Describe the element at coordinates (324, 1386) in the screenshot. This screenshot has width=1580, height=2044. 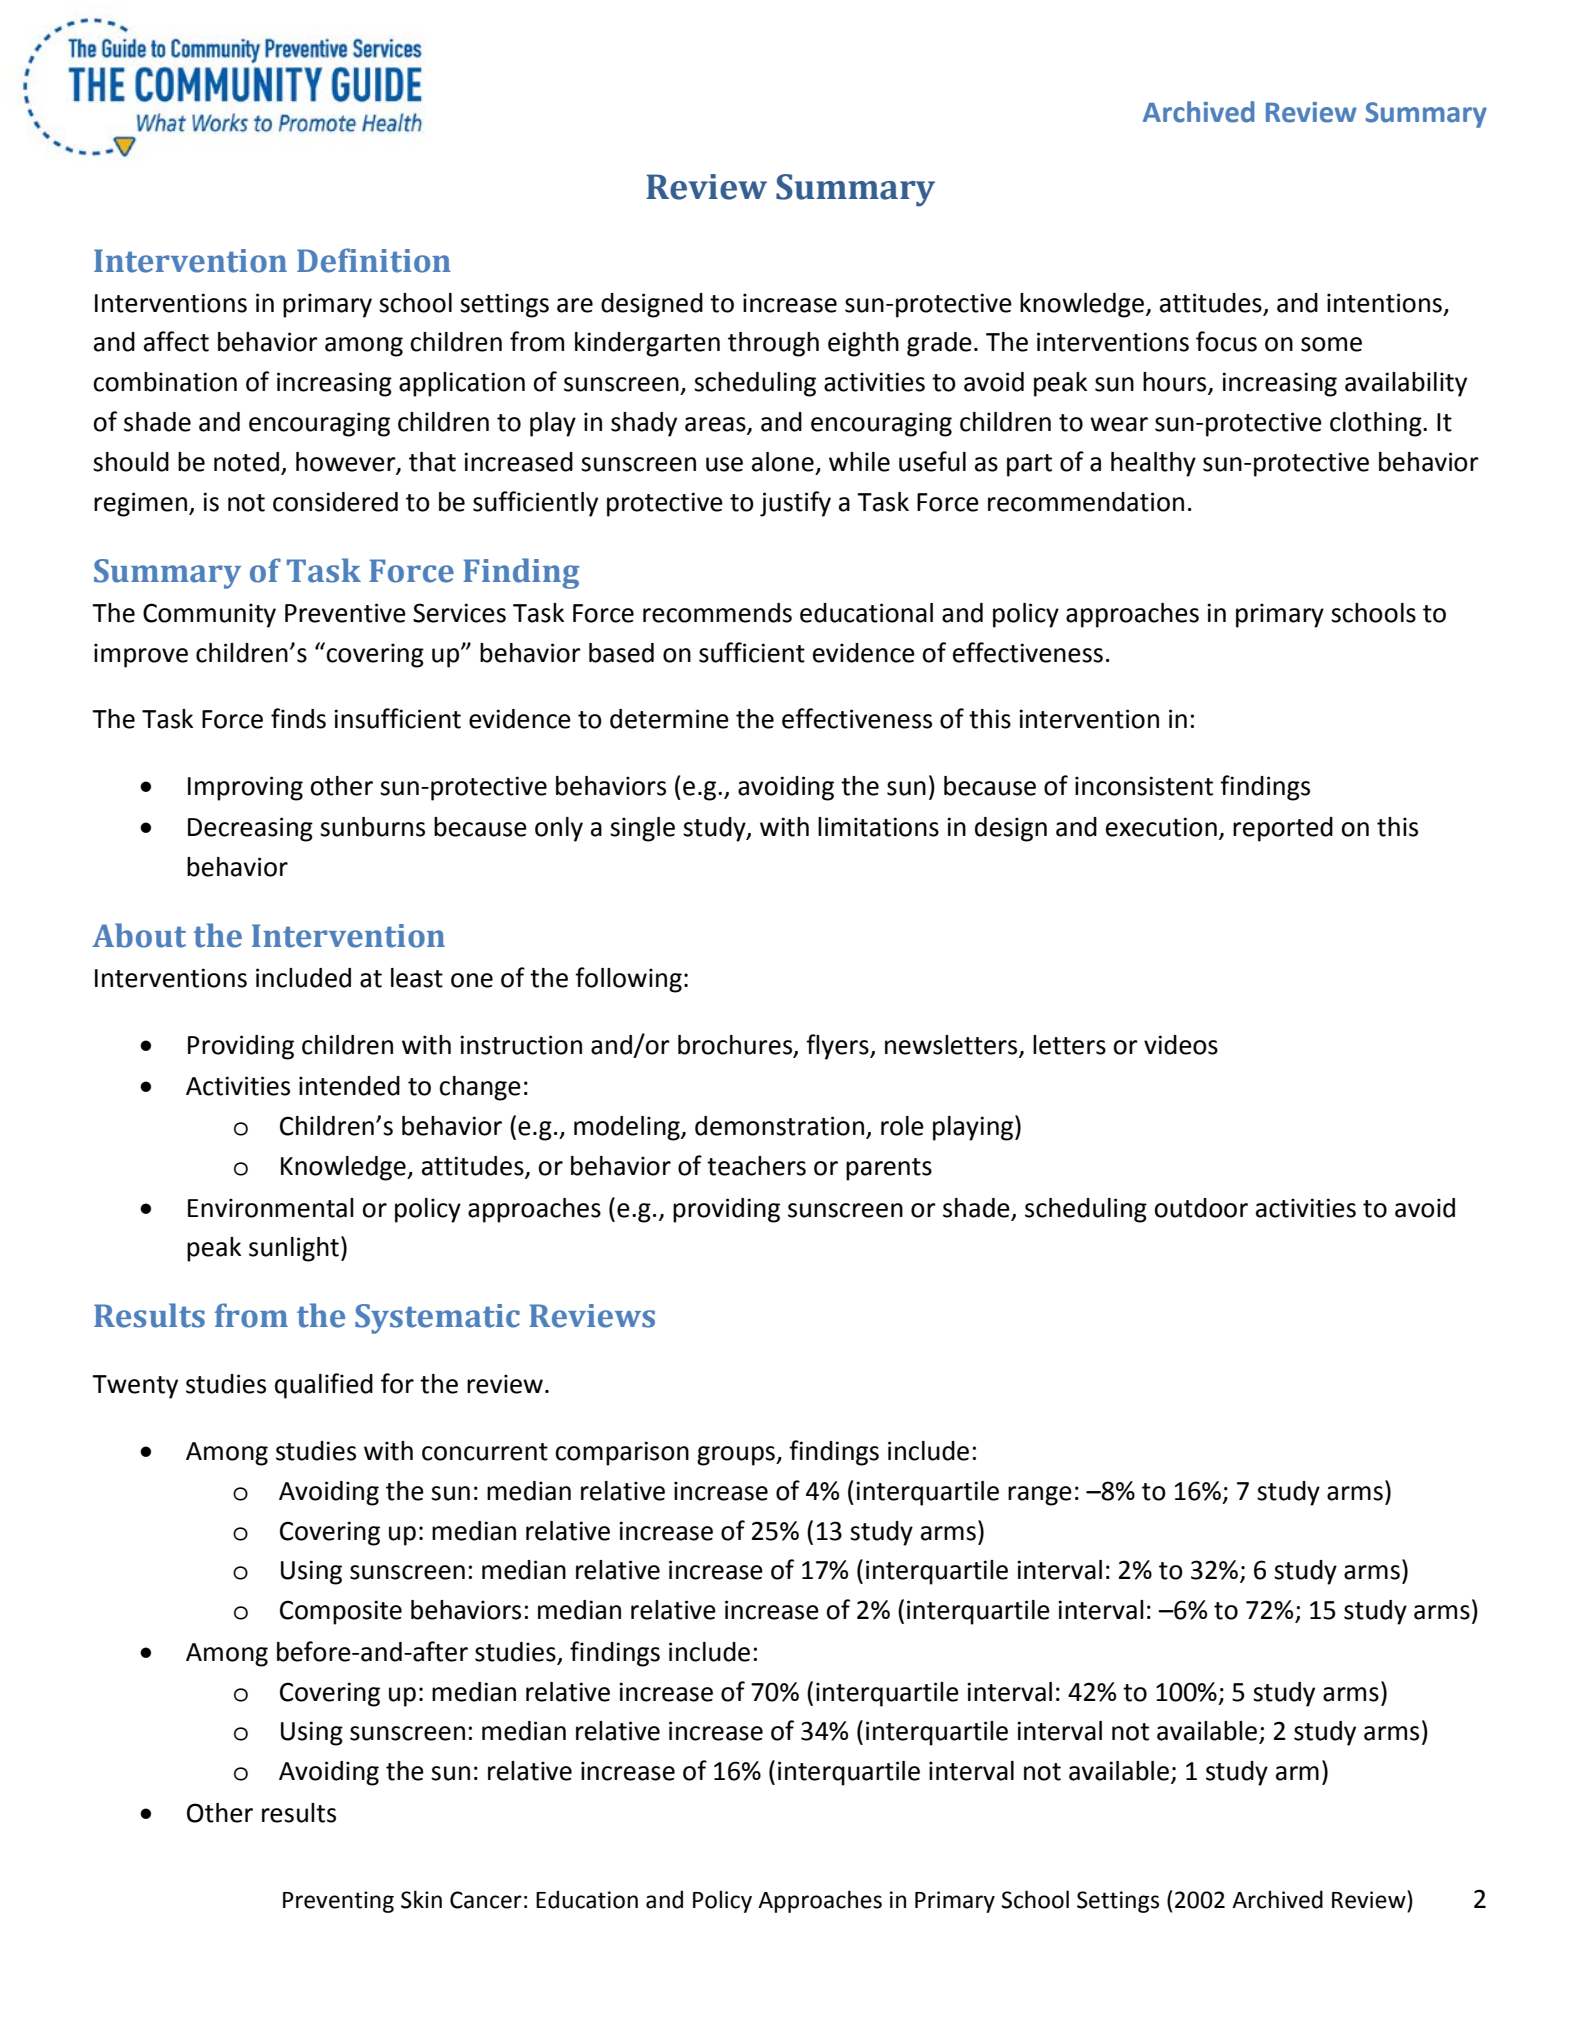
I see `qualified` at that location.
